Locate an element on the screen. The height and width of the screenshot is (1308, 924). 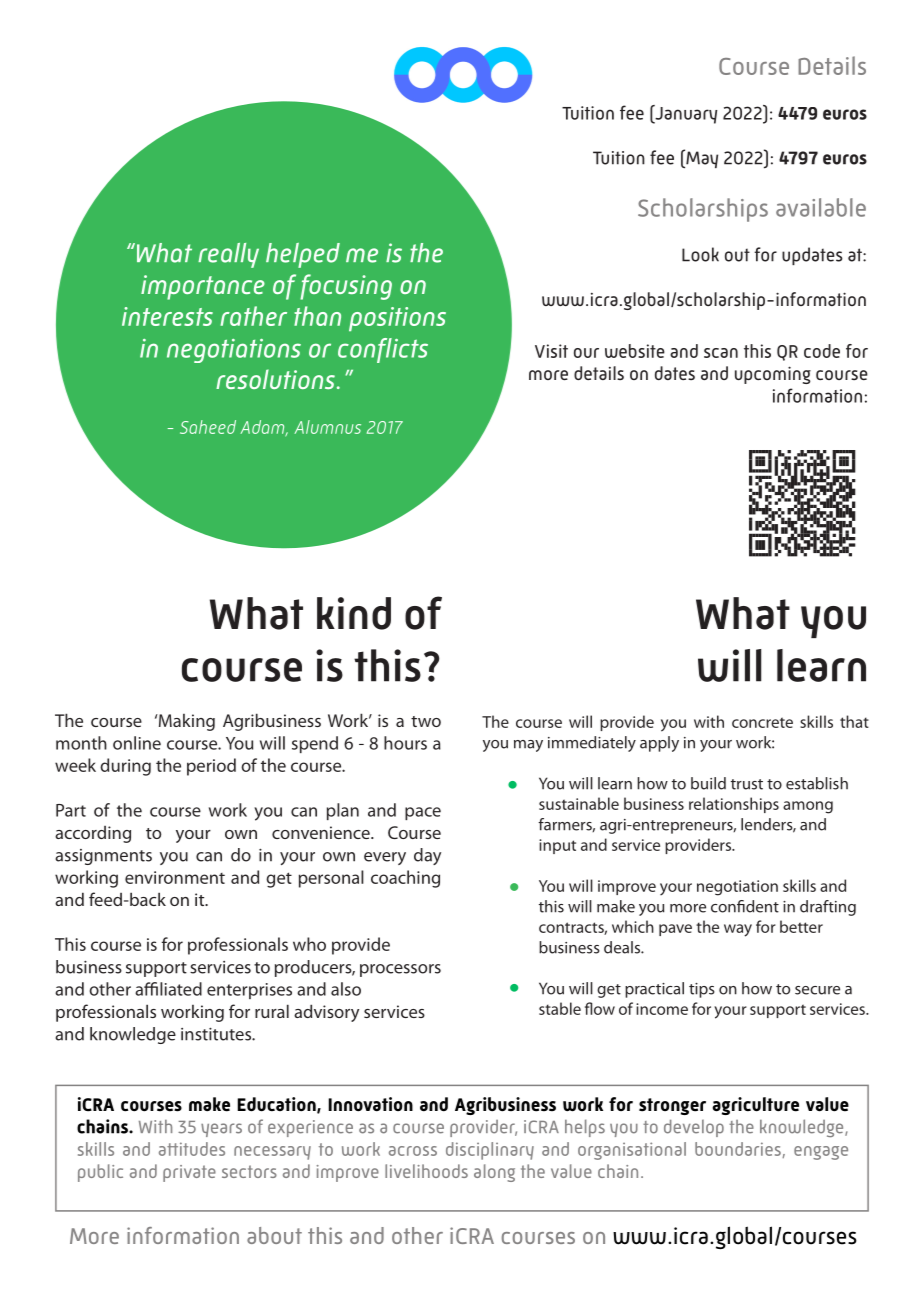
really is located at coordinates (228, 255).
